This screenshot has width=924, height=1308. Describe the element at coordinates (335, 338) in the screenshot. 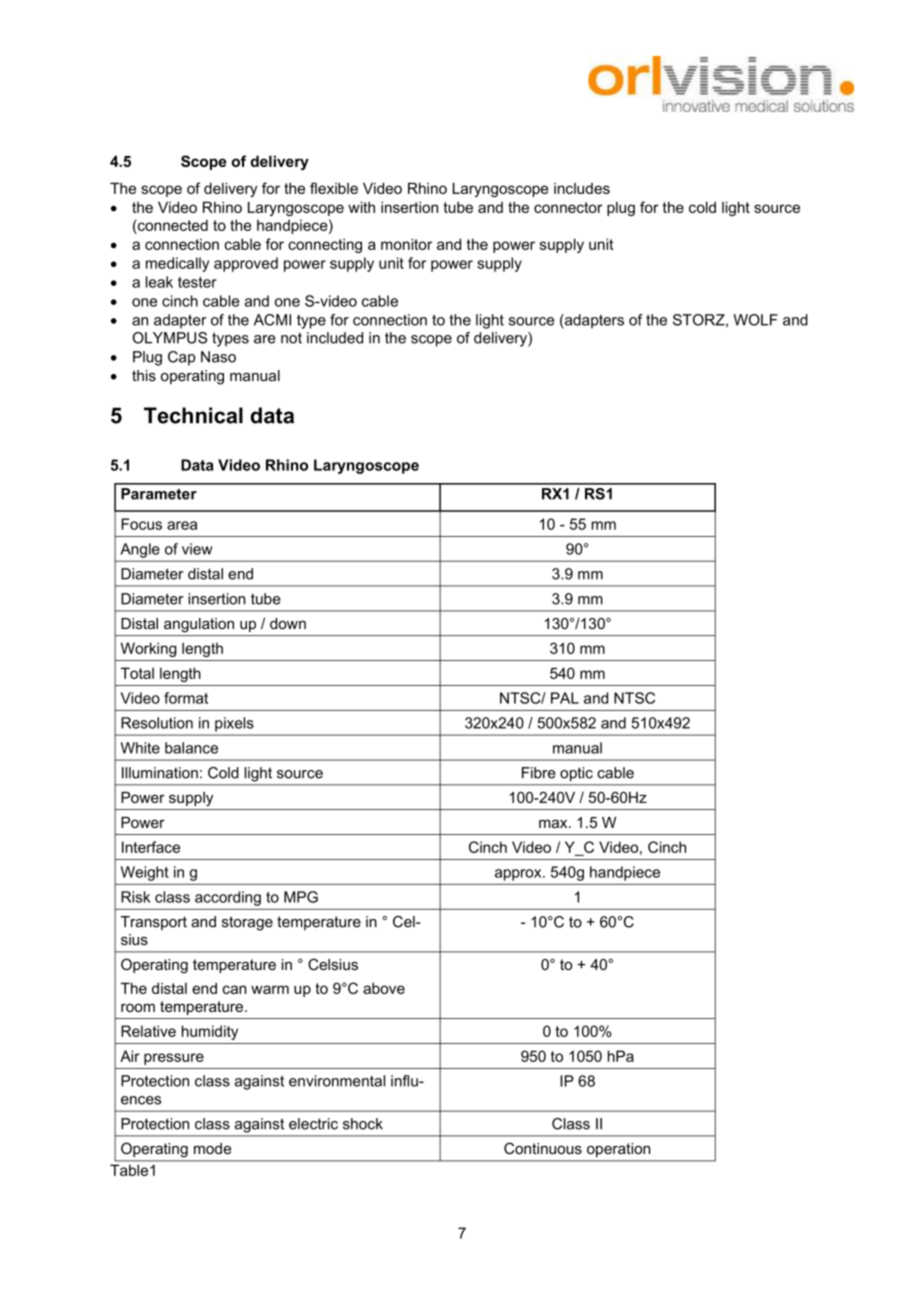

I see `included` at that location.
